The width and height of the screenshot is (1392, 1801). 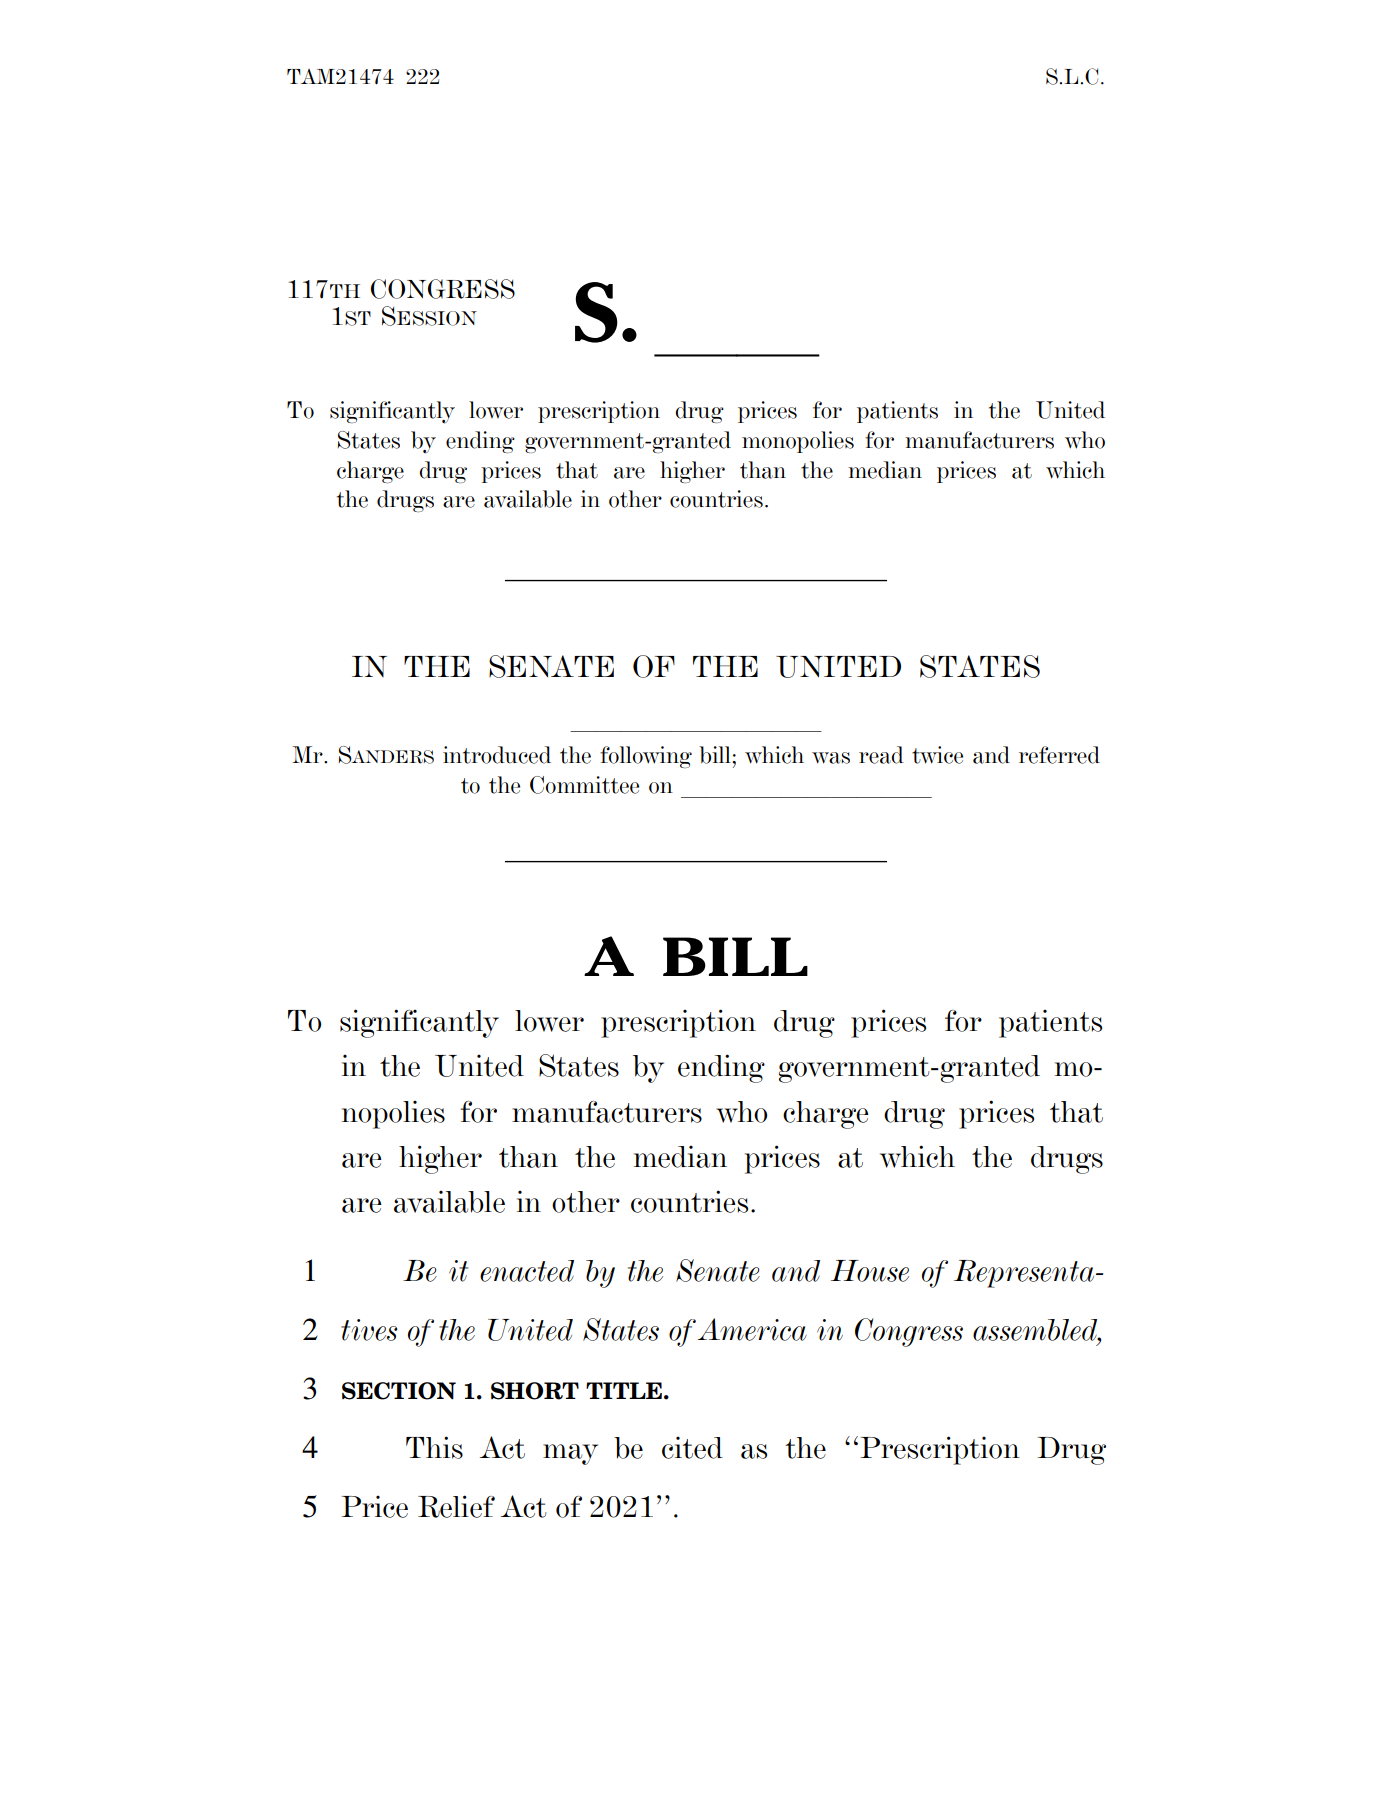 What do you see at coordinates (937, 755) in the screenshot?
I see `twice` at bounding box center [937, 755].
